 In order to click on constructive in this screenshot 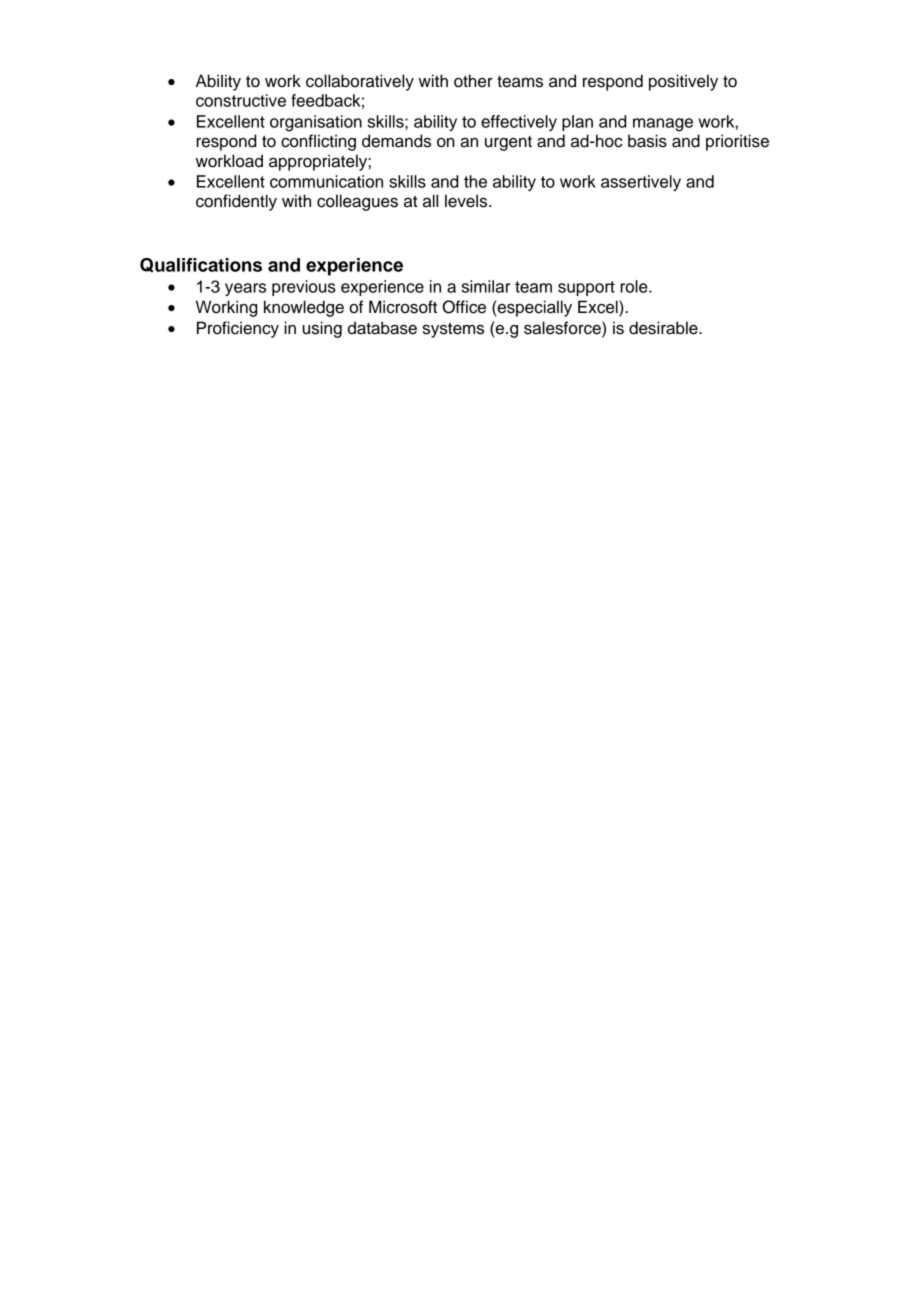, I will do `click(241, 100)`.
